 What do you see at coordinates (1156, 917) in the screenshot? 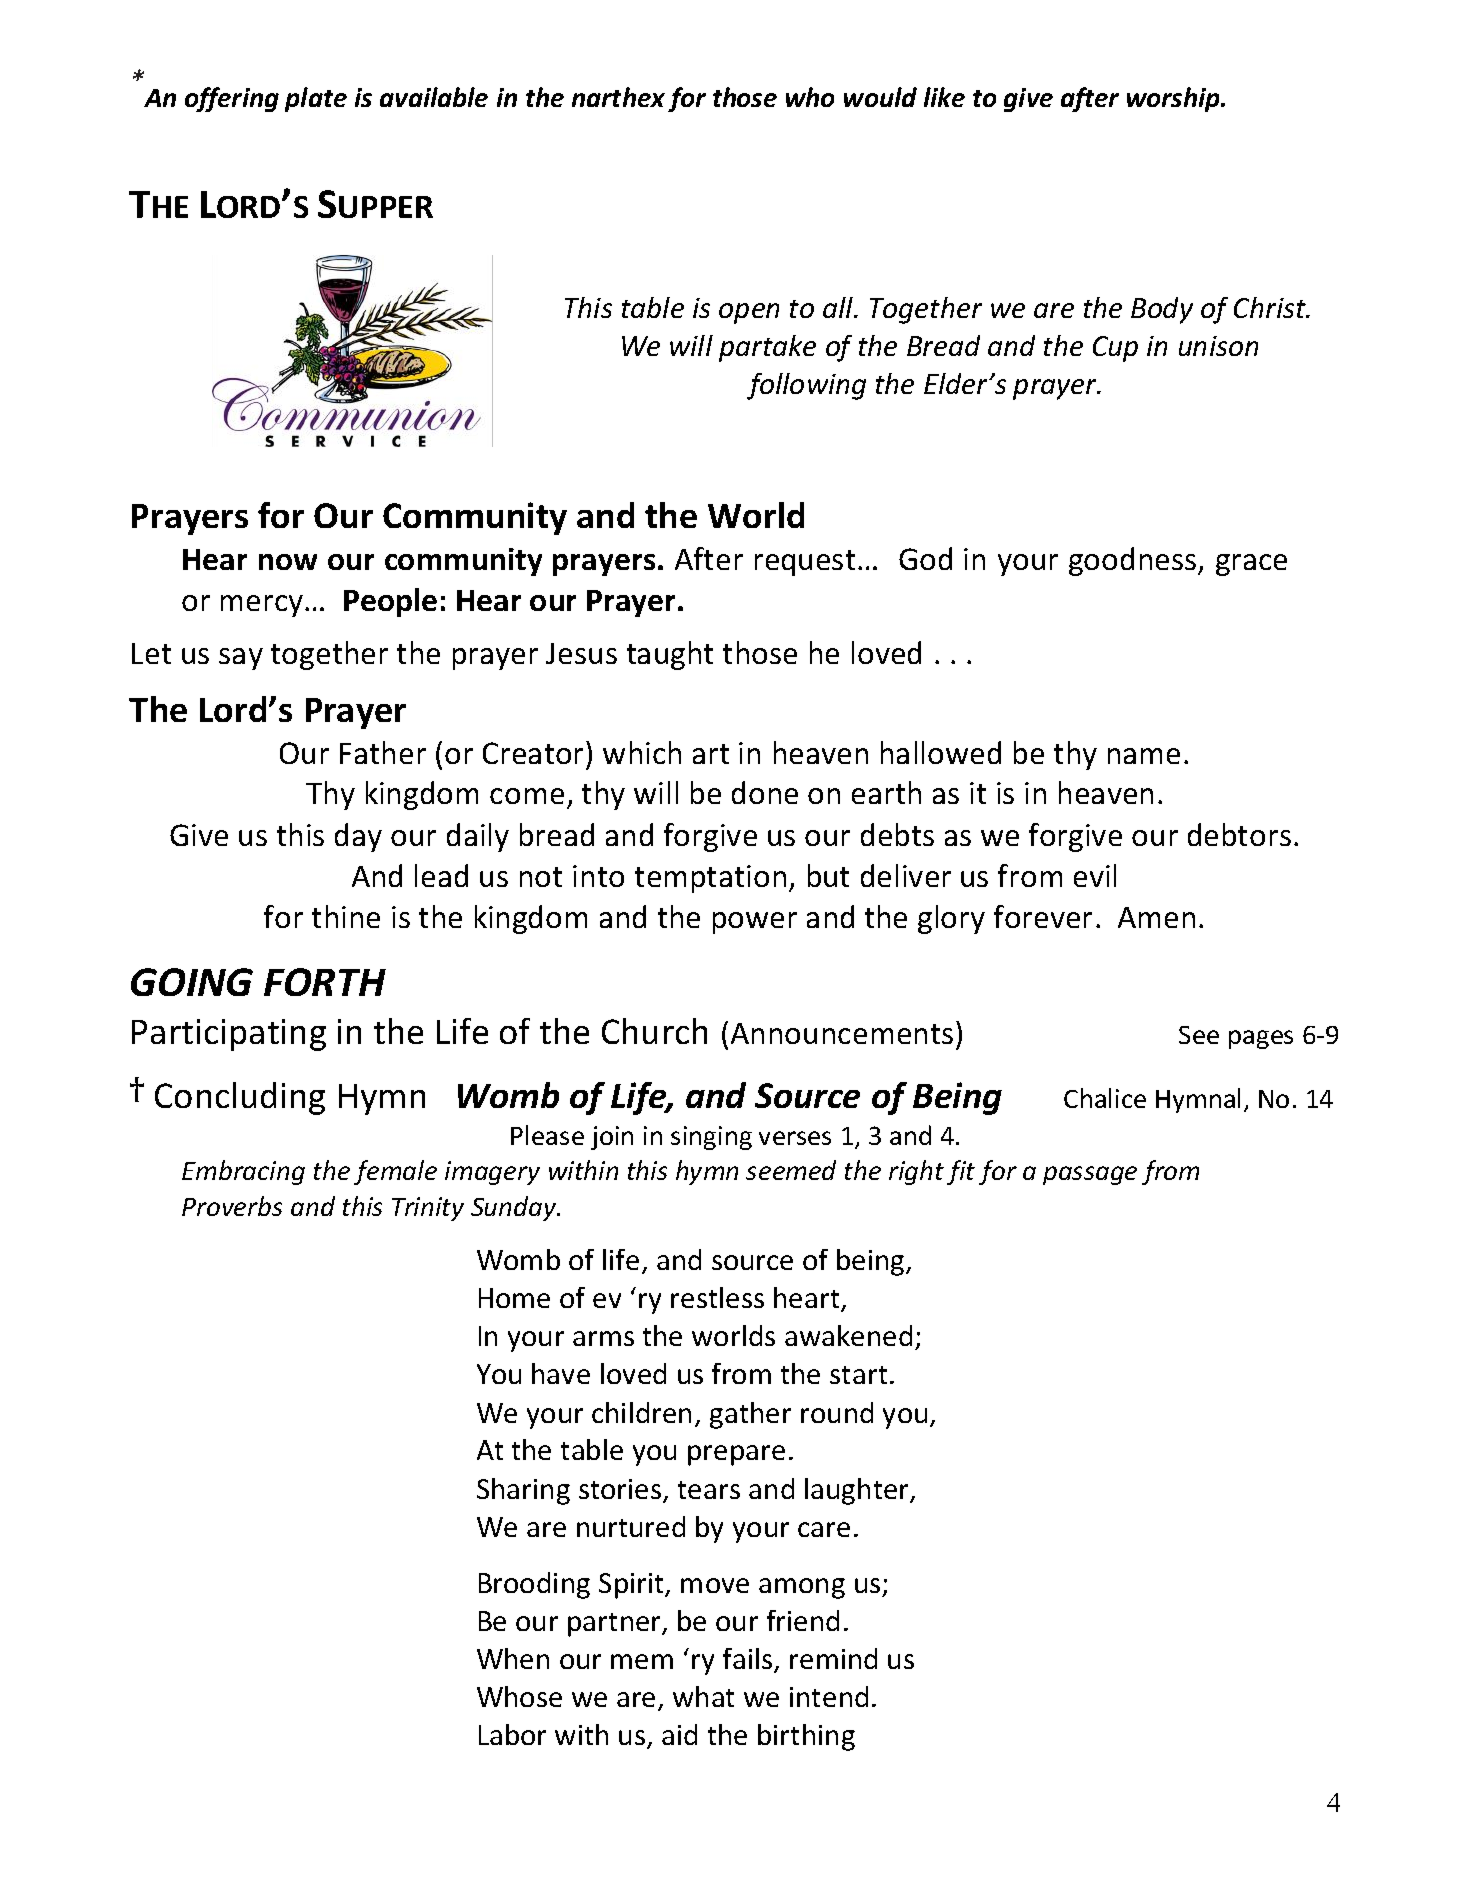
I see `Amen` at bounding box center [1156, 917].
